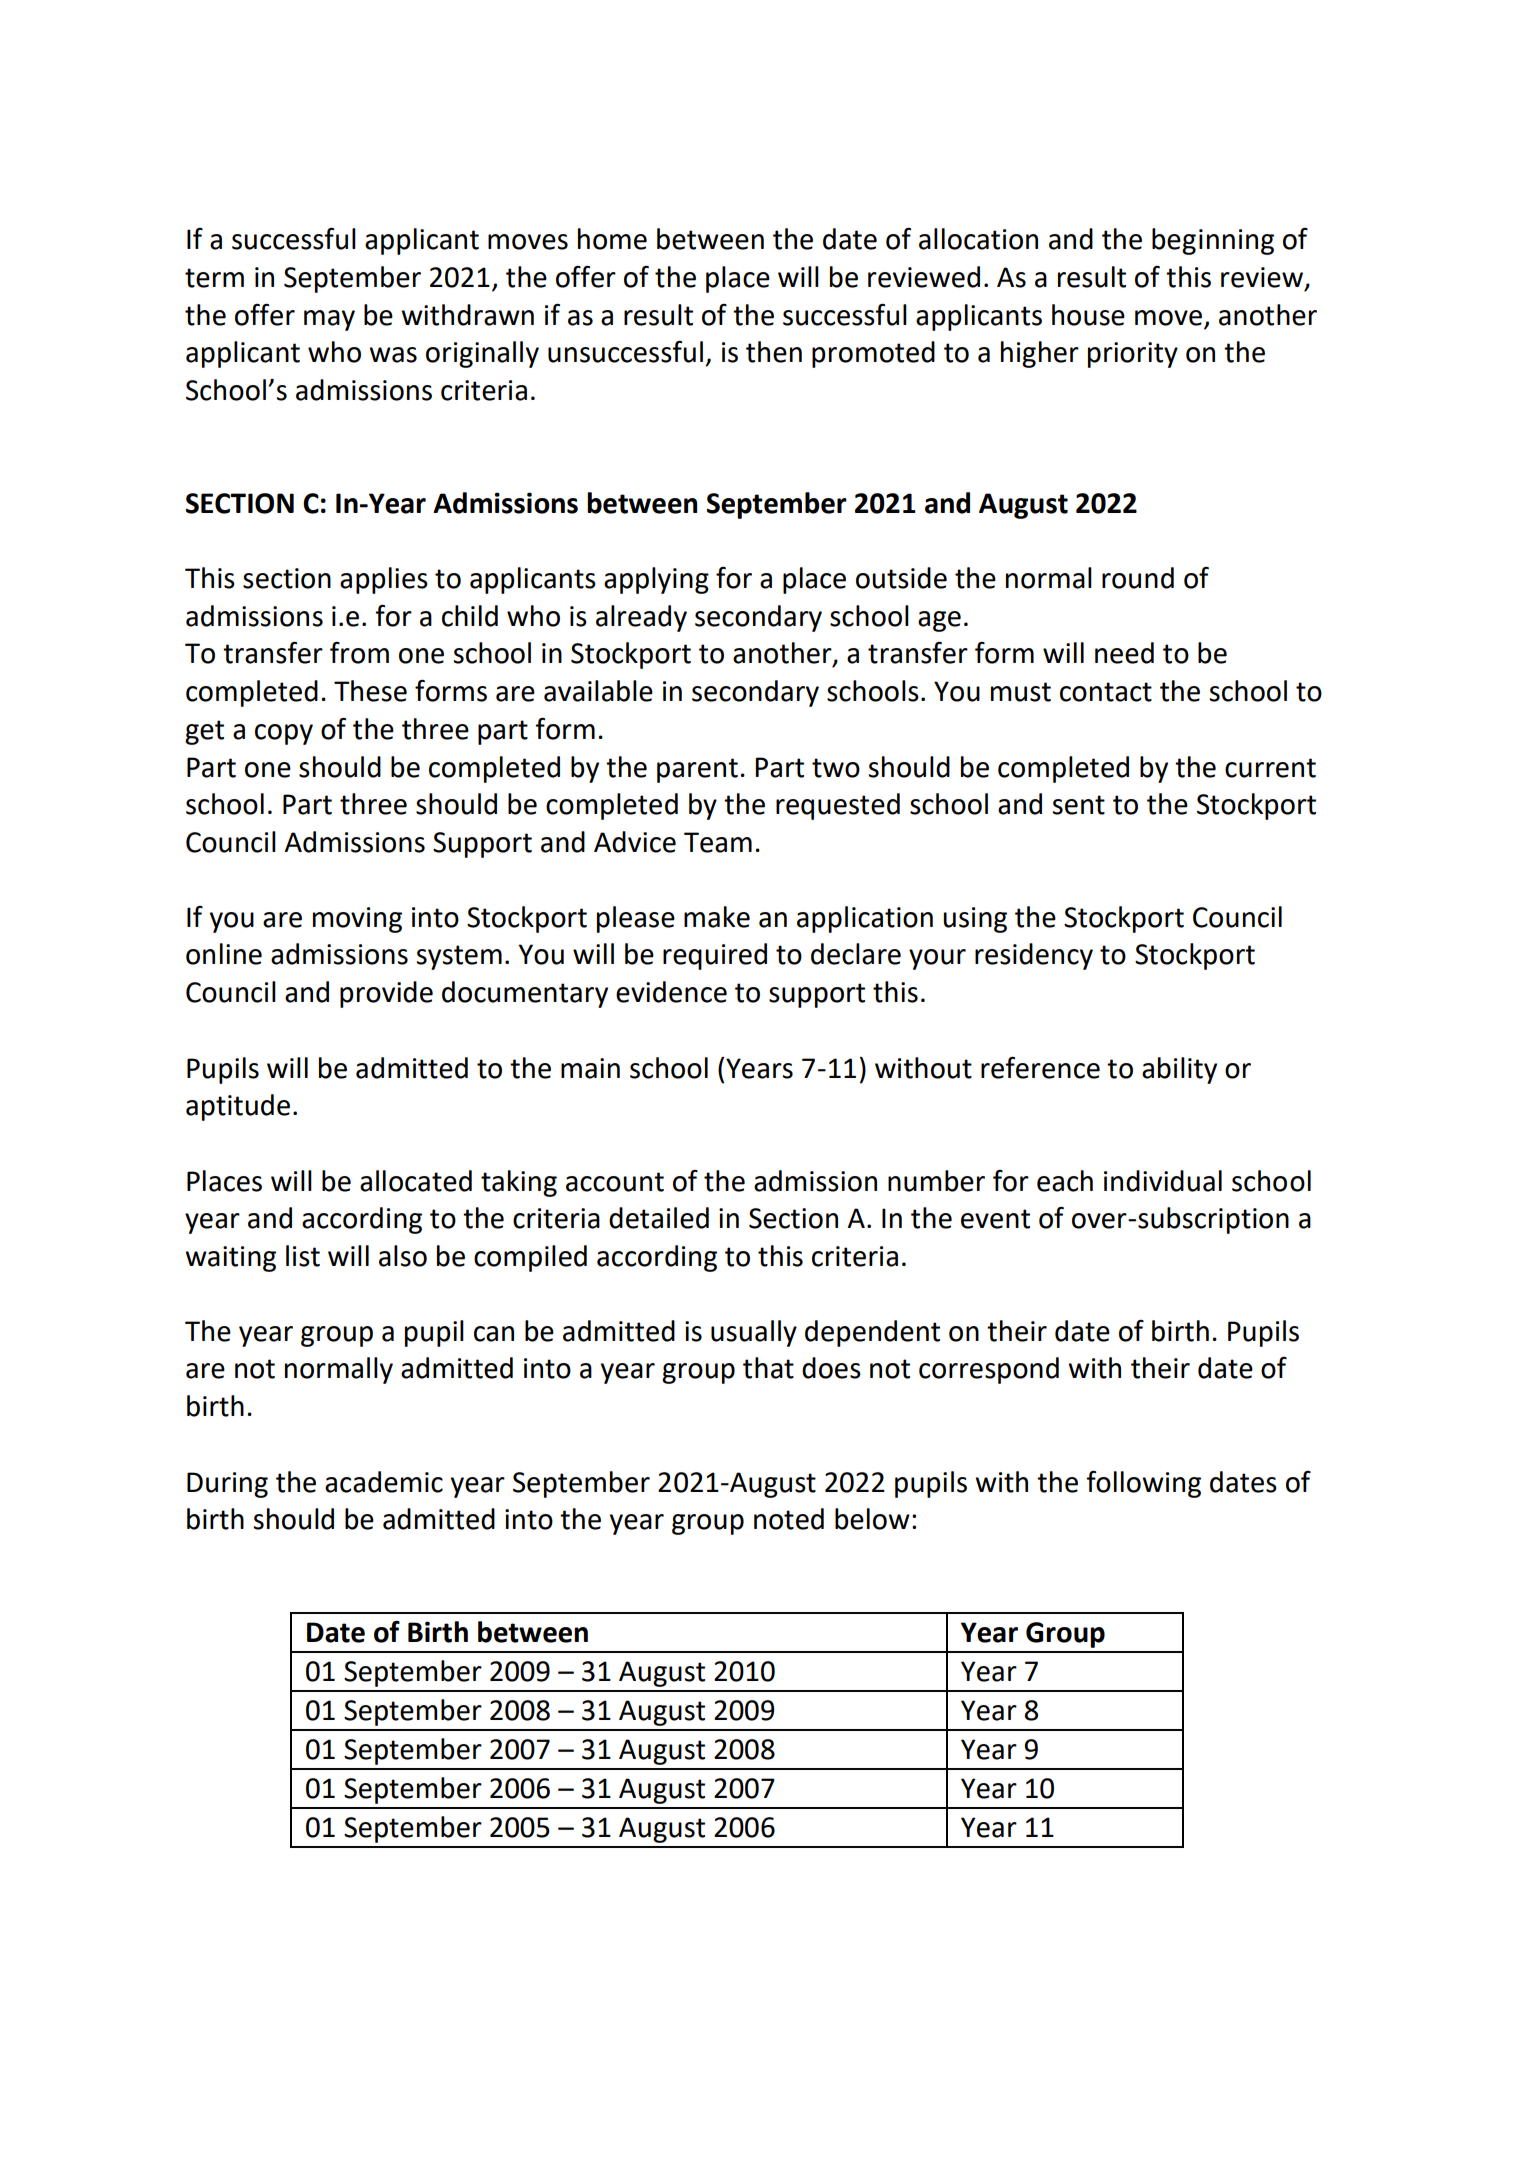 The image size is (1530, 2163). What do you see at coordinates (1079, 805) in the page?
I see `sent` at bounding box center [1079, 805].
